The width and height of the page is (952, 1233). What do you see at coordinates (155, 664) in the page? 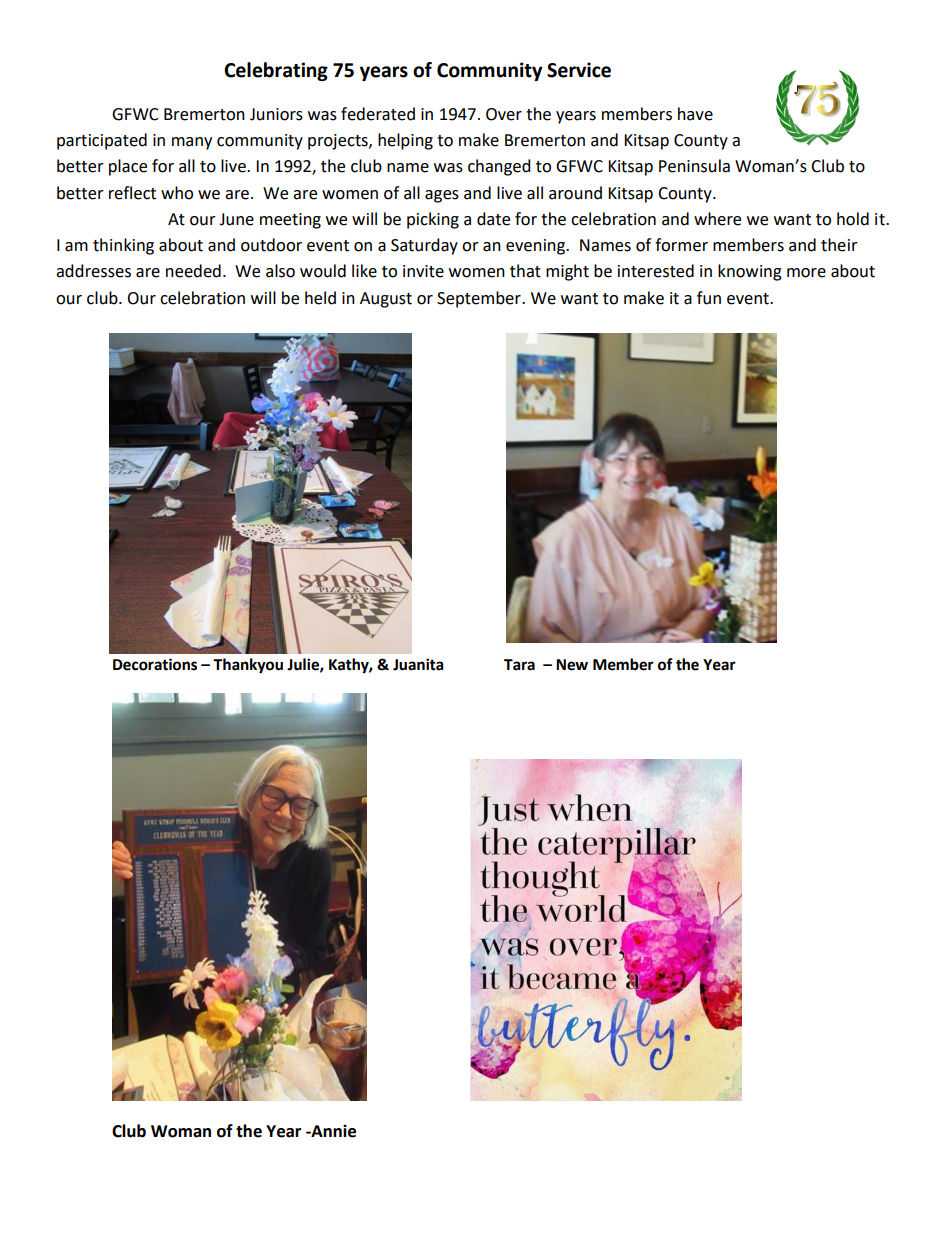
I see `Decorations` at bounding box center [155, 664].
